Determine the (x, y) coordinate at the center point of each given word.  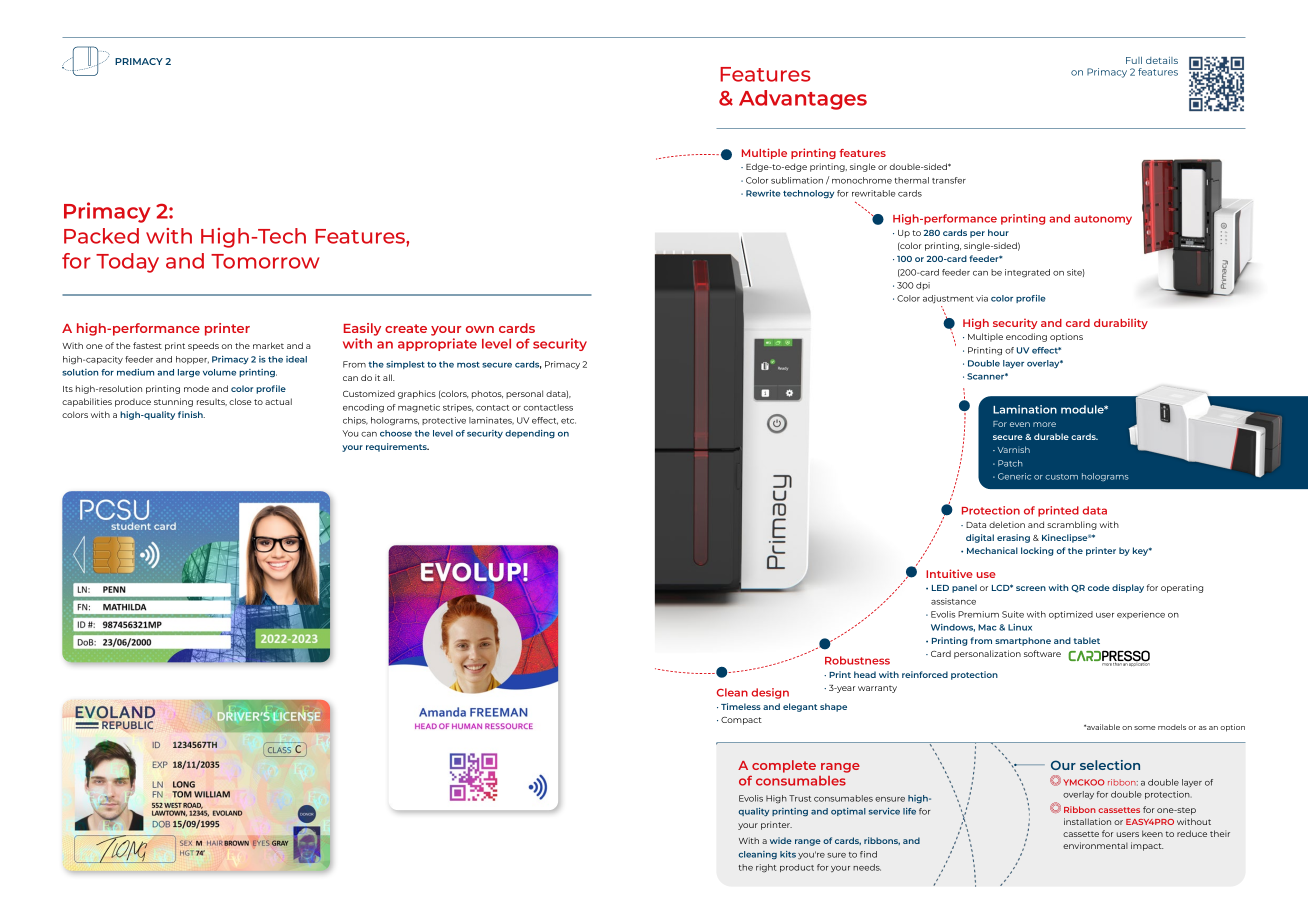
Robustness (857, 660)
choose (396, 433)
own (480, 329)
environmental (1095, 845)
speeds (203, 346)
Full (1134, 60)
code (1099, 587)
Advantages (803, 100)
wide (781, 840)
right (766, 868)
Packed (101, 236)
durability (1121, 323)
